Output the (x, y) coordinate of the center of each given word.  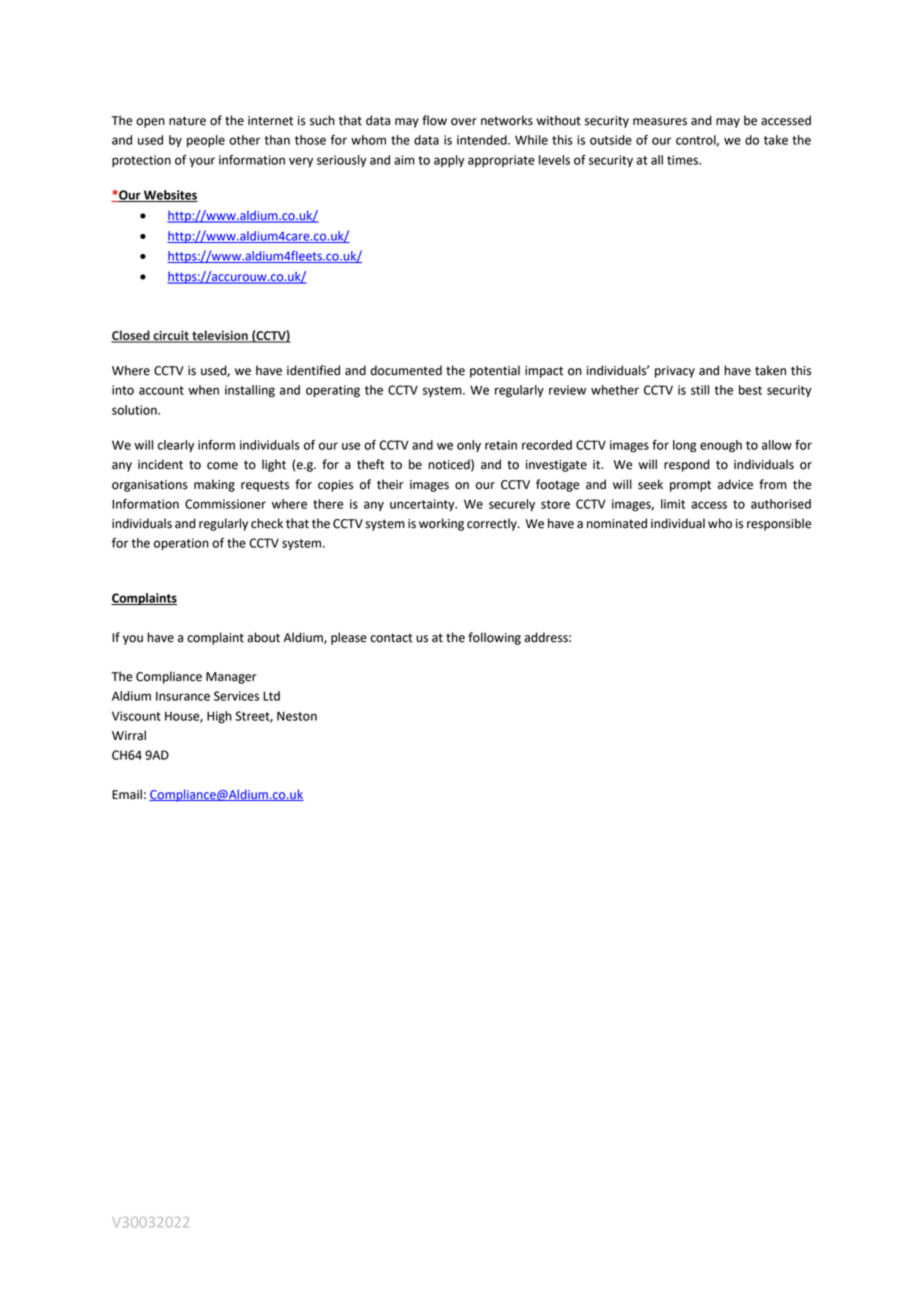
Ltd (271, 696)
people (206, 141)
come (222, 466)
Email (127, 794)
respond (687, 465)
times (683, 160)
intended (483, 140)
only (469, 446)
